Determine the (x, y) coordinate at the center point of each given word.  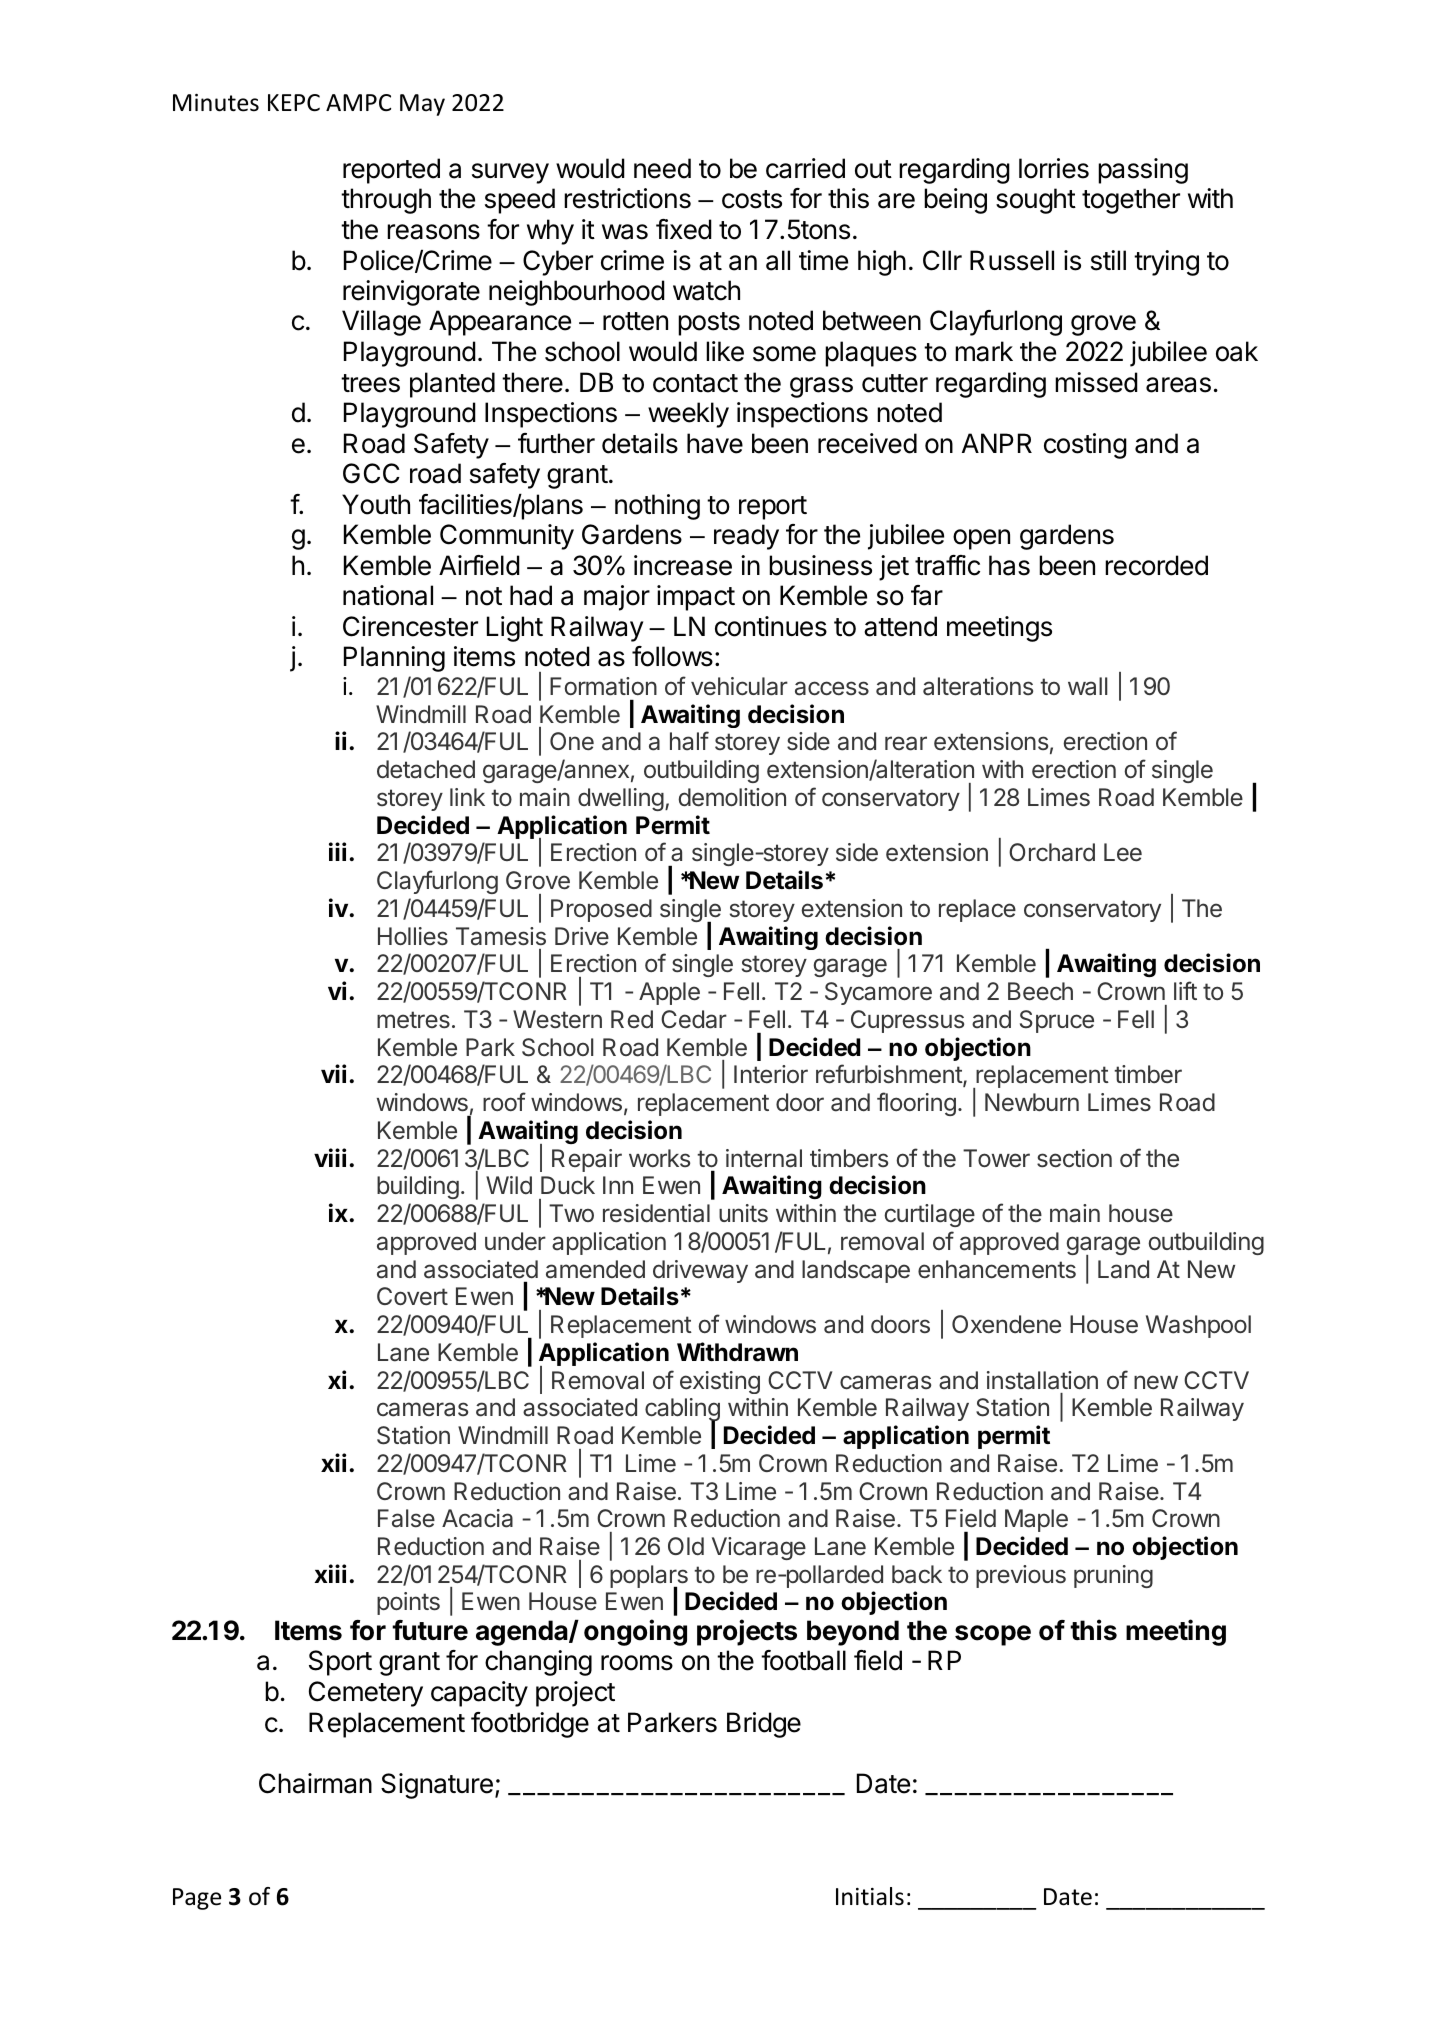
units (743, 1213)
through (386, 201)
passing (1143, 171)
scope (993, 1635)
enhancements (997, 1269)
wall (1087, 686)
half (689, 741)
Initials (870, 1896)
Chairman (315, 1783)
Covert (412, 1296)
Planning (394, 659)
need (662, 168)
